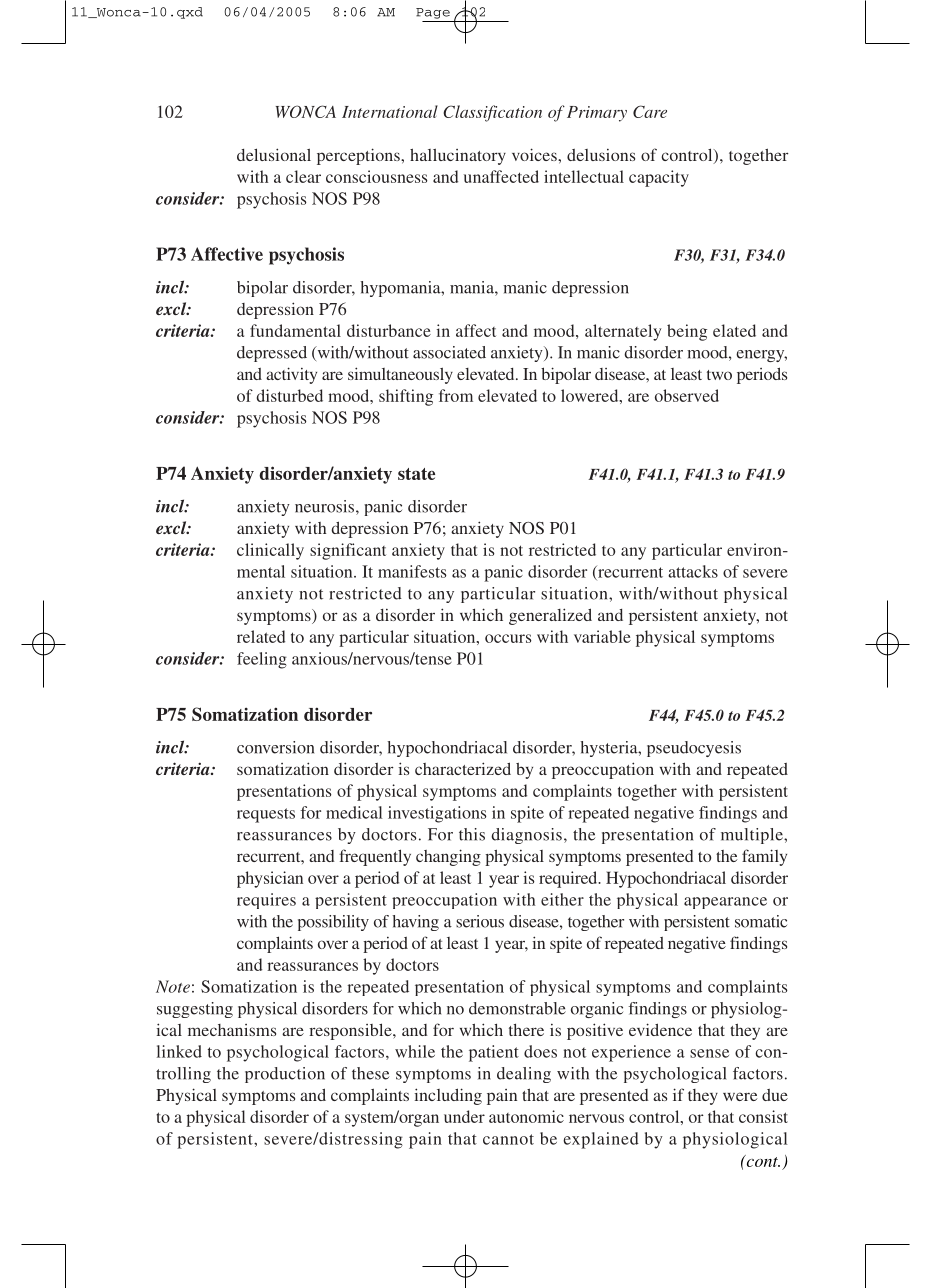 This image has height=1288, width=931. Describe the element at coordinates (456, 395) in the image. I see `from` at that location.
